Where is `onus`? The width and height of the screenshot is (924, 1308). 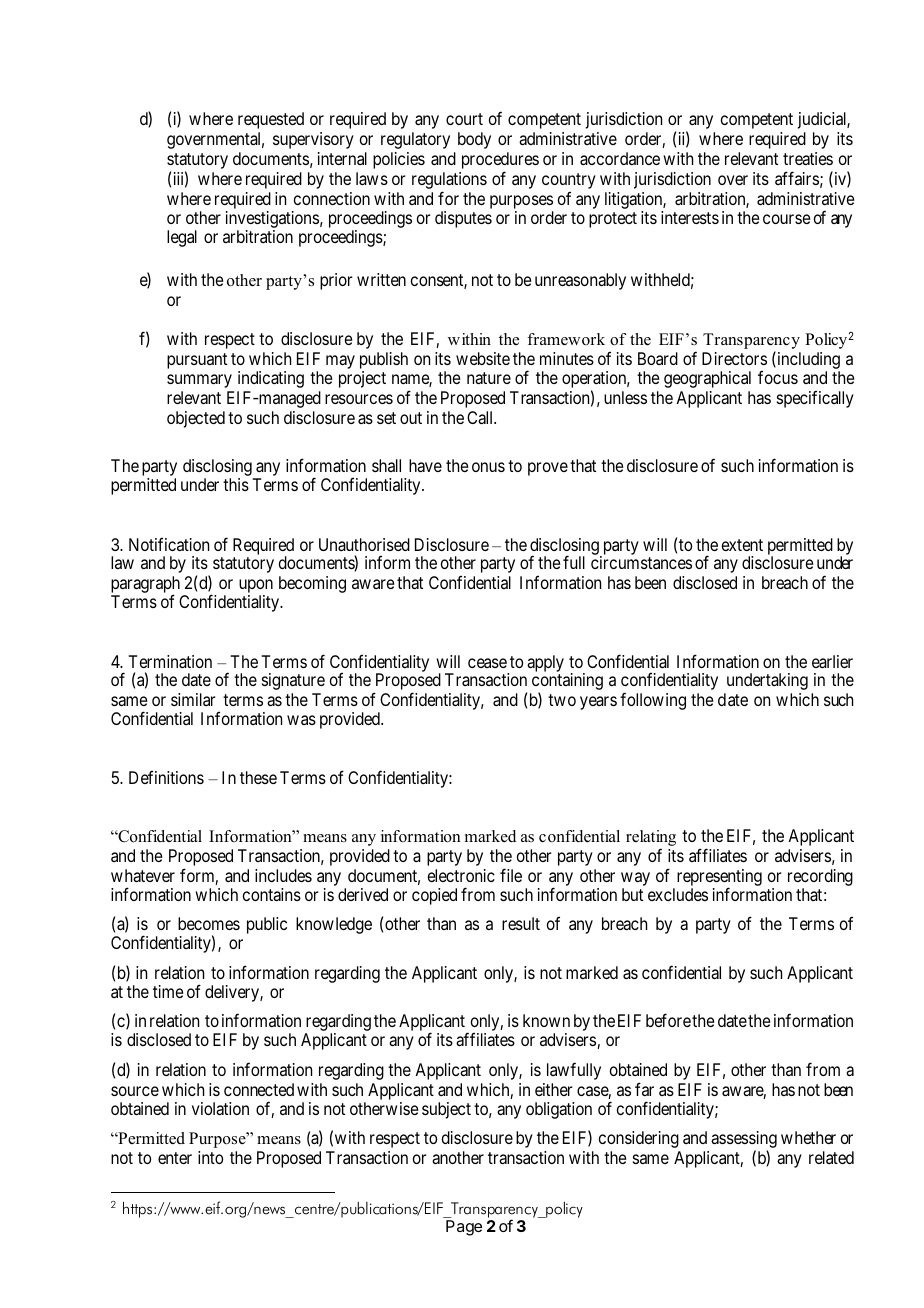 onus is located at coordinates (488, 467).
